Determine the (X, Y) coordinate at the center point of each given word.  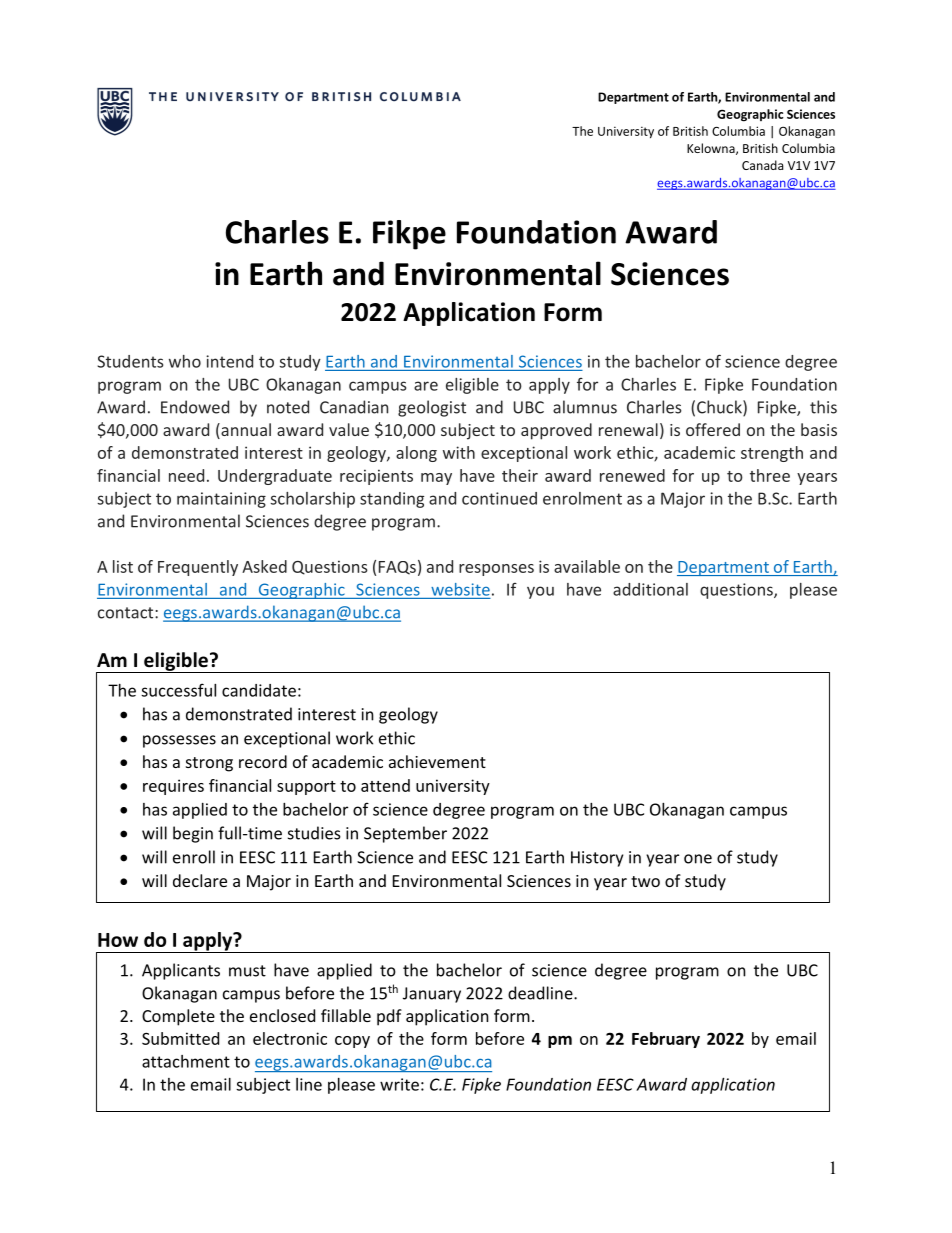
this (823, 407)
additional (650, 589)
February (666, 1040)
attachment (186, 1061)
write (399, 1084)
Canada (762, 165)
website (460, 589)
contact (127, 613)
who (185, 361)
